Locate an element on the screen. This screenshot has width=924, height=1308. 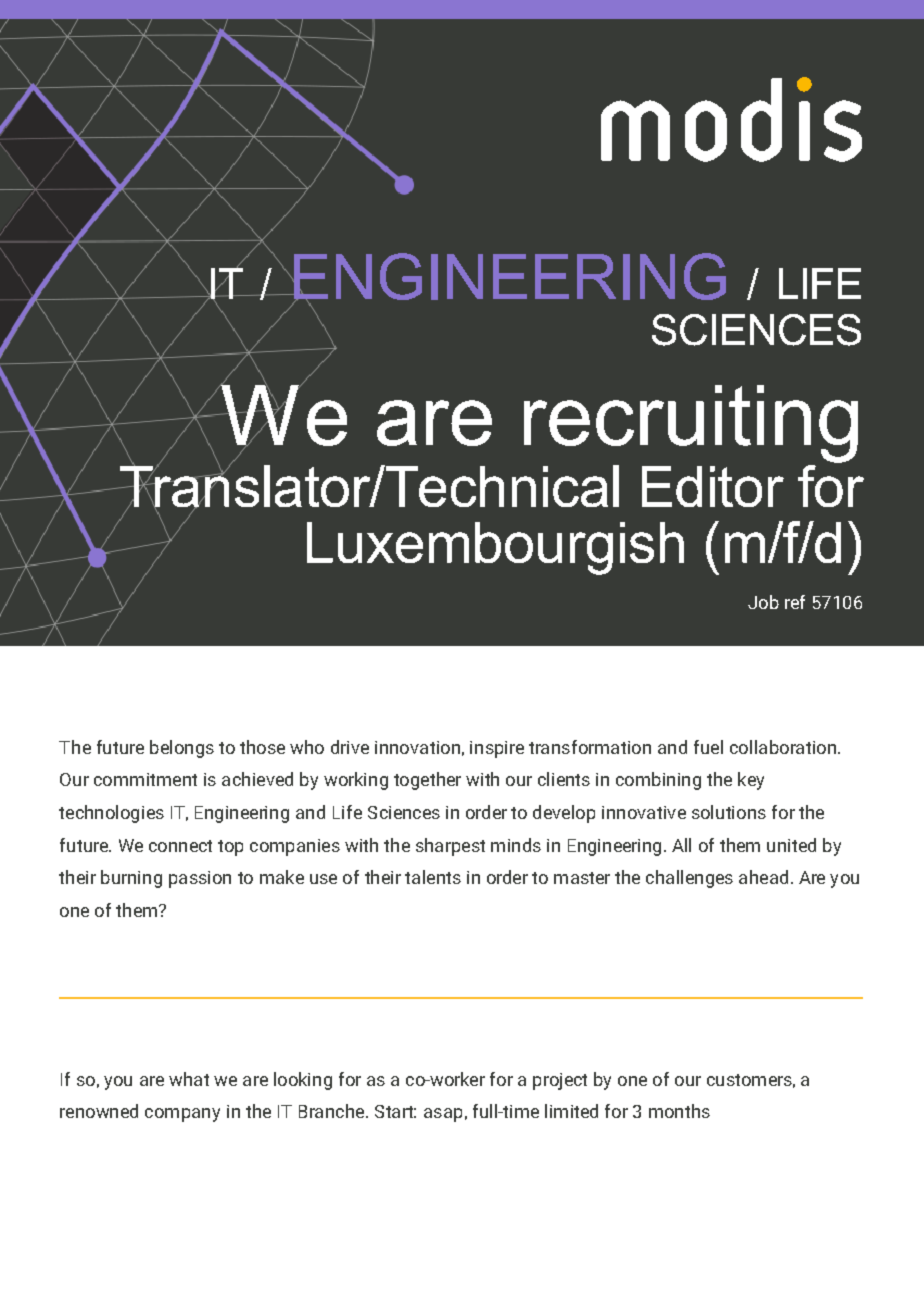
asap is located at coordinates (443, 1115).
